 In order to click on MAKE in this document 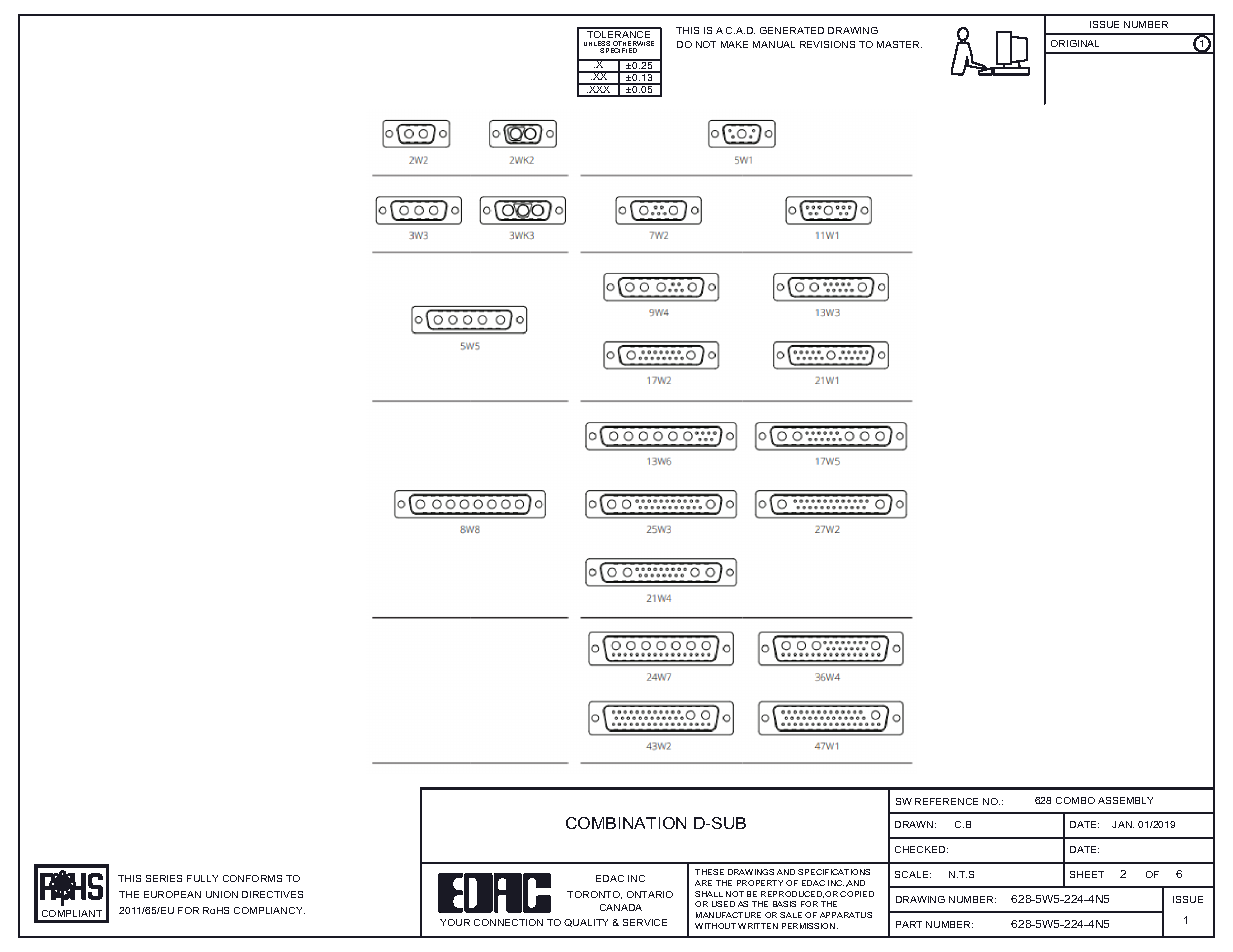, I will do `click(734, 44)`.
